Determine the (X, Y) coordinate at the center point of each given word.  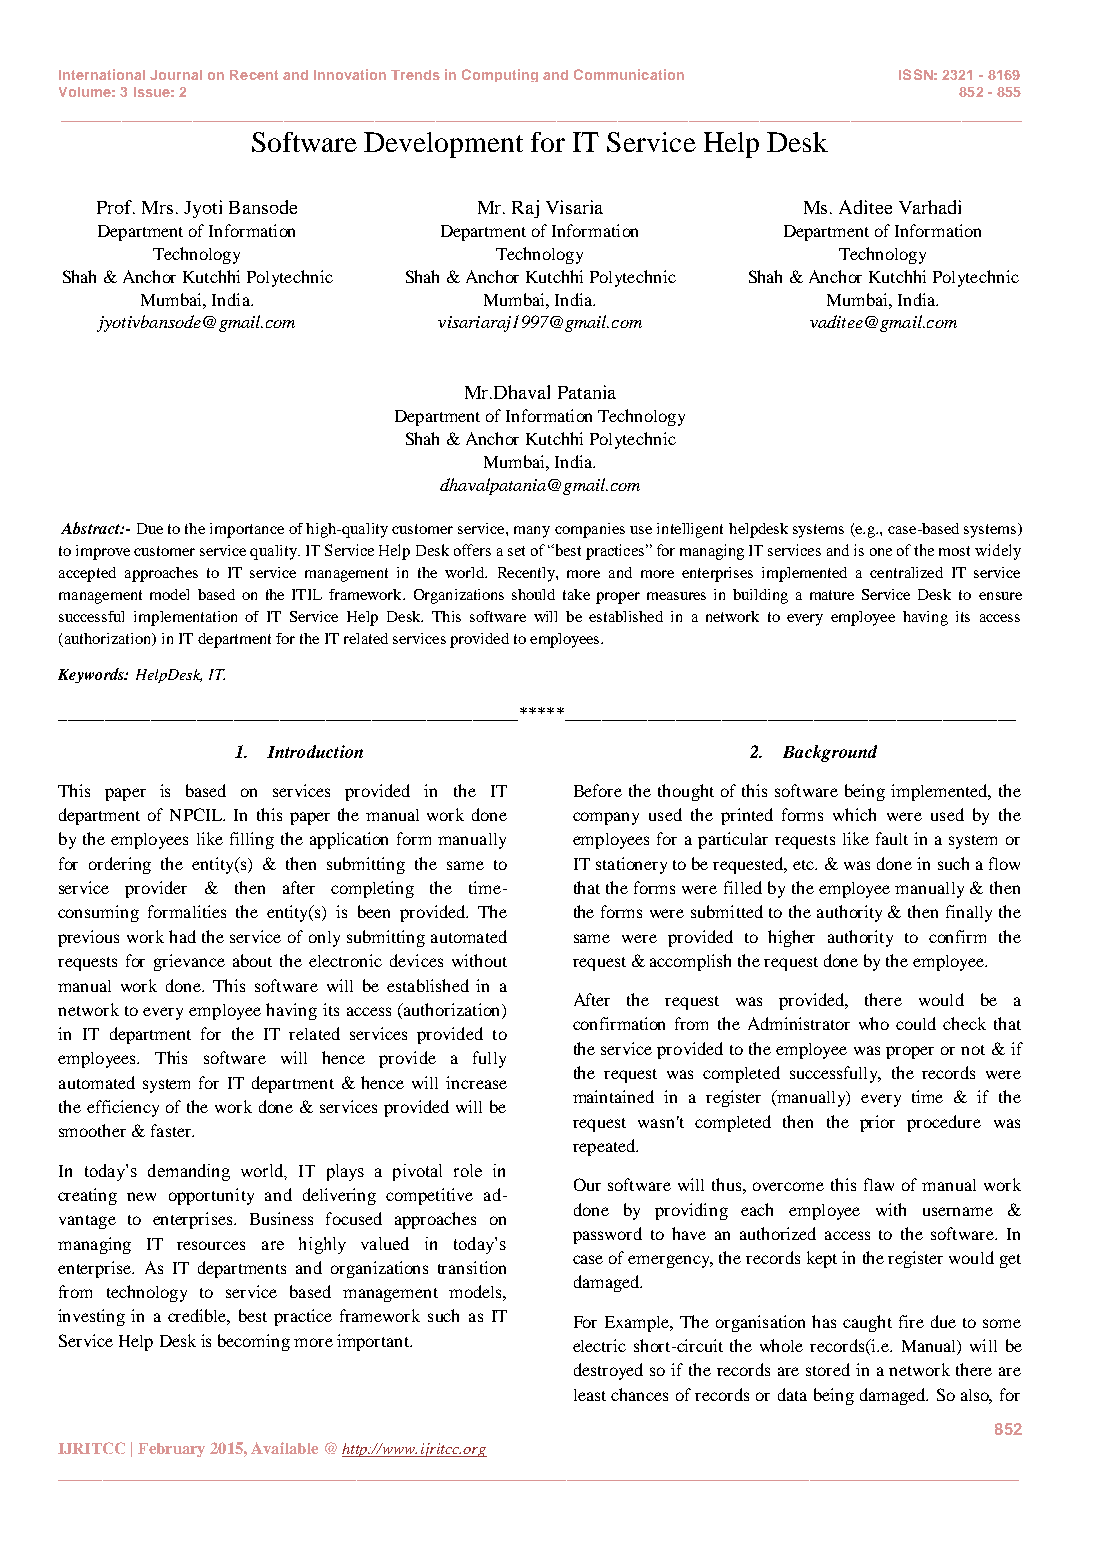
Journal (176, 75)
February (171, 1450)
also (976, 1396)
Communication (629, 74)
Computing (500, 75)
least (590, 1395)
